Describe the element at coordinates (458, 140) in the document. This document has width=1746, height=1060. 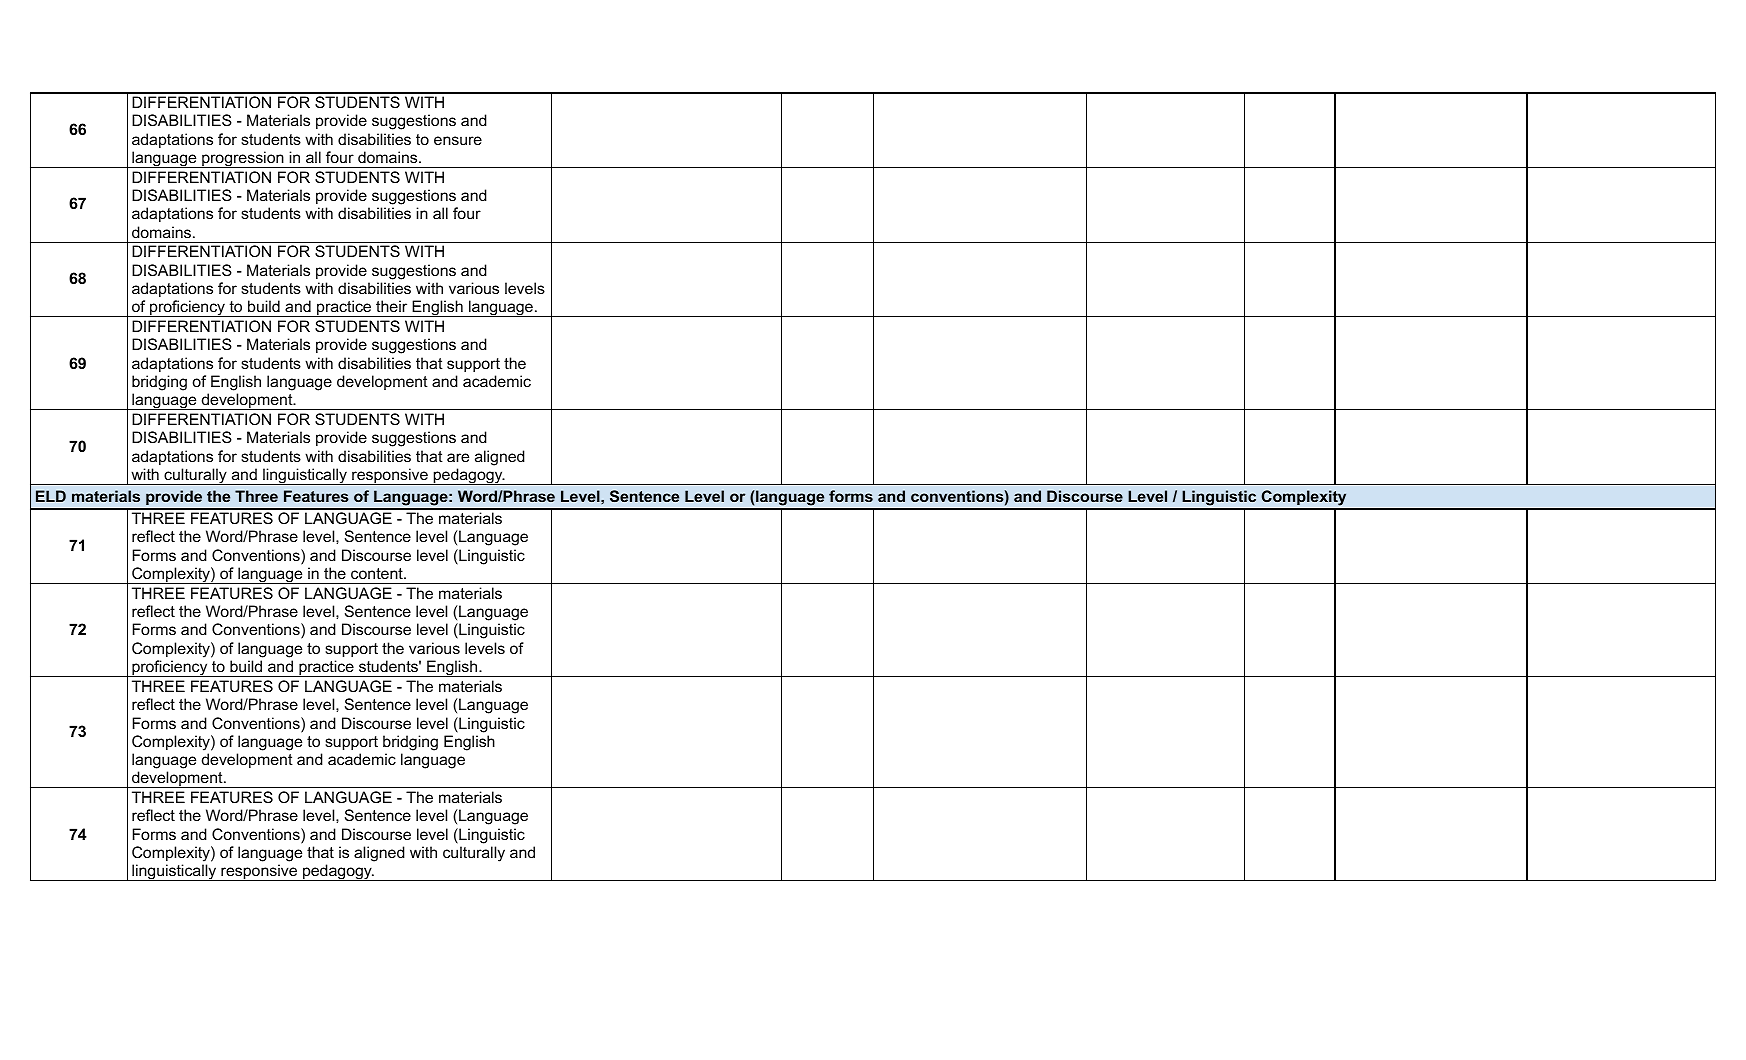
I see `ensure` at that location.
